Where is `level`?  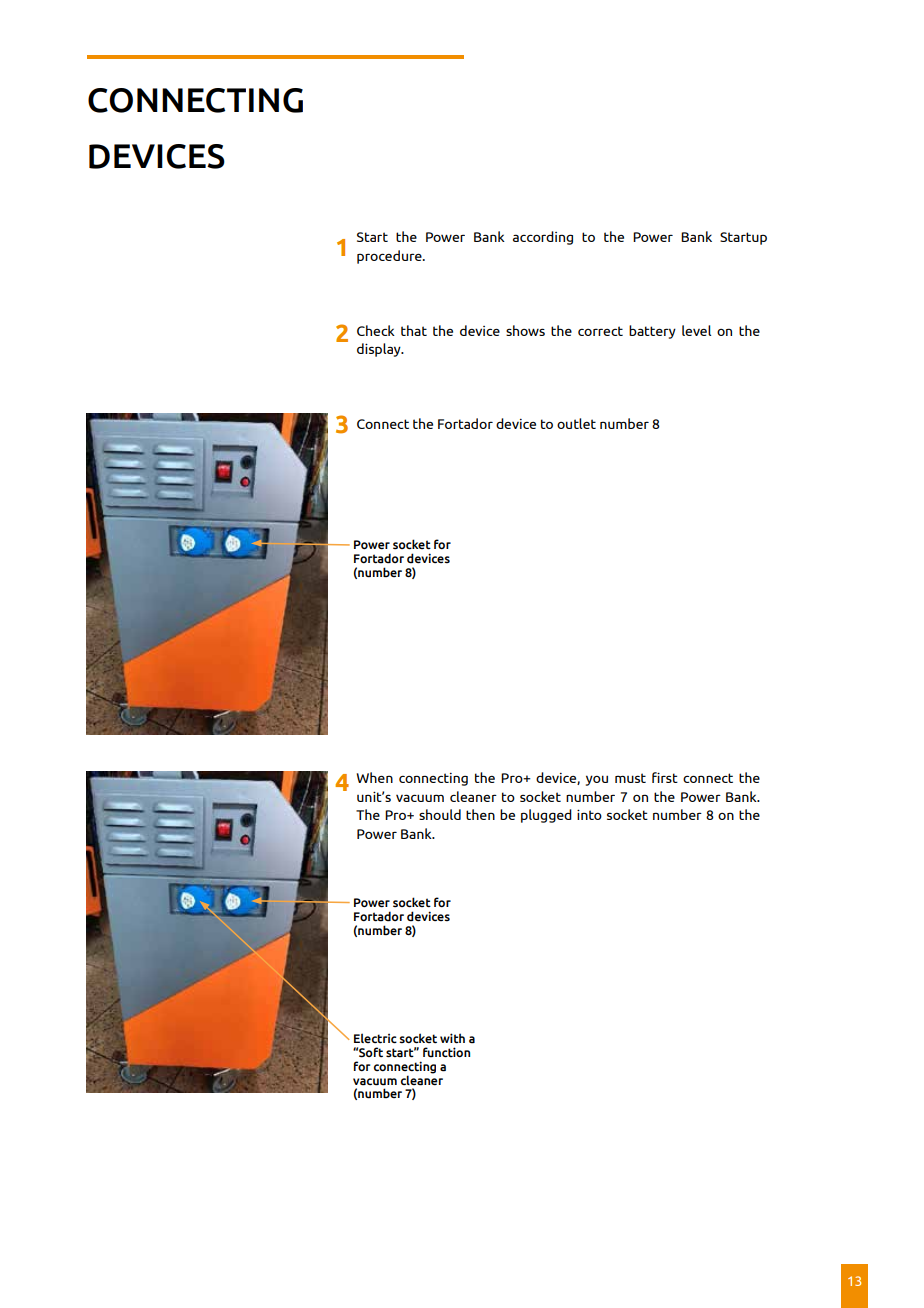
level is located at coordinates (696, 330).
